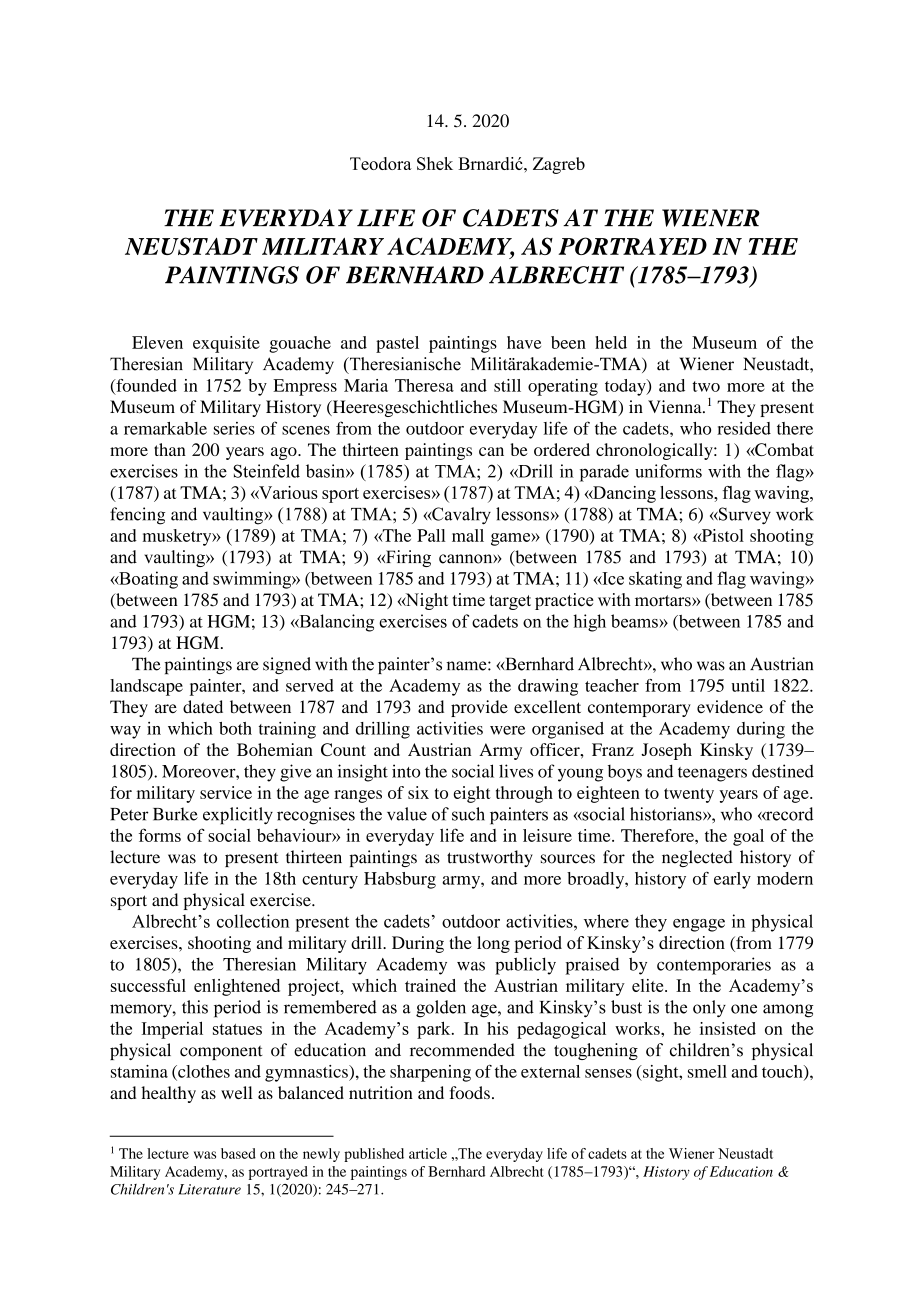  What do you see at coordinates (226, 344) in the screenshot?
I see `exquisite` at bounding box center [226, 344].
